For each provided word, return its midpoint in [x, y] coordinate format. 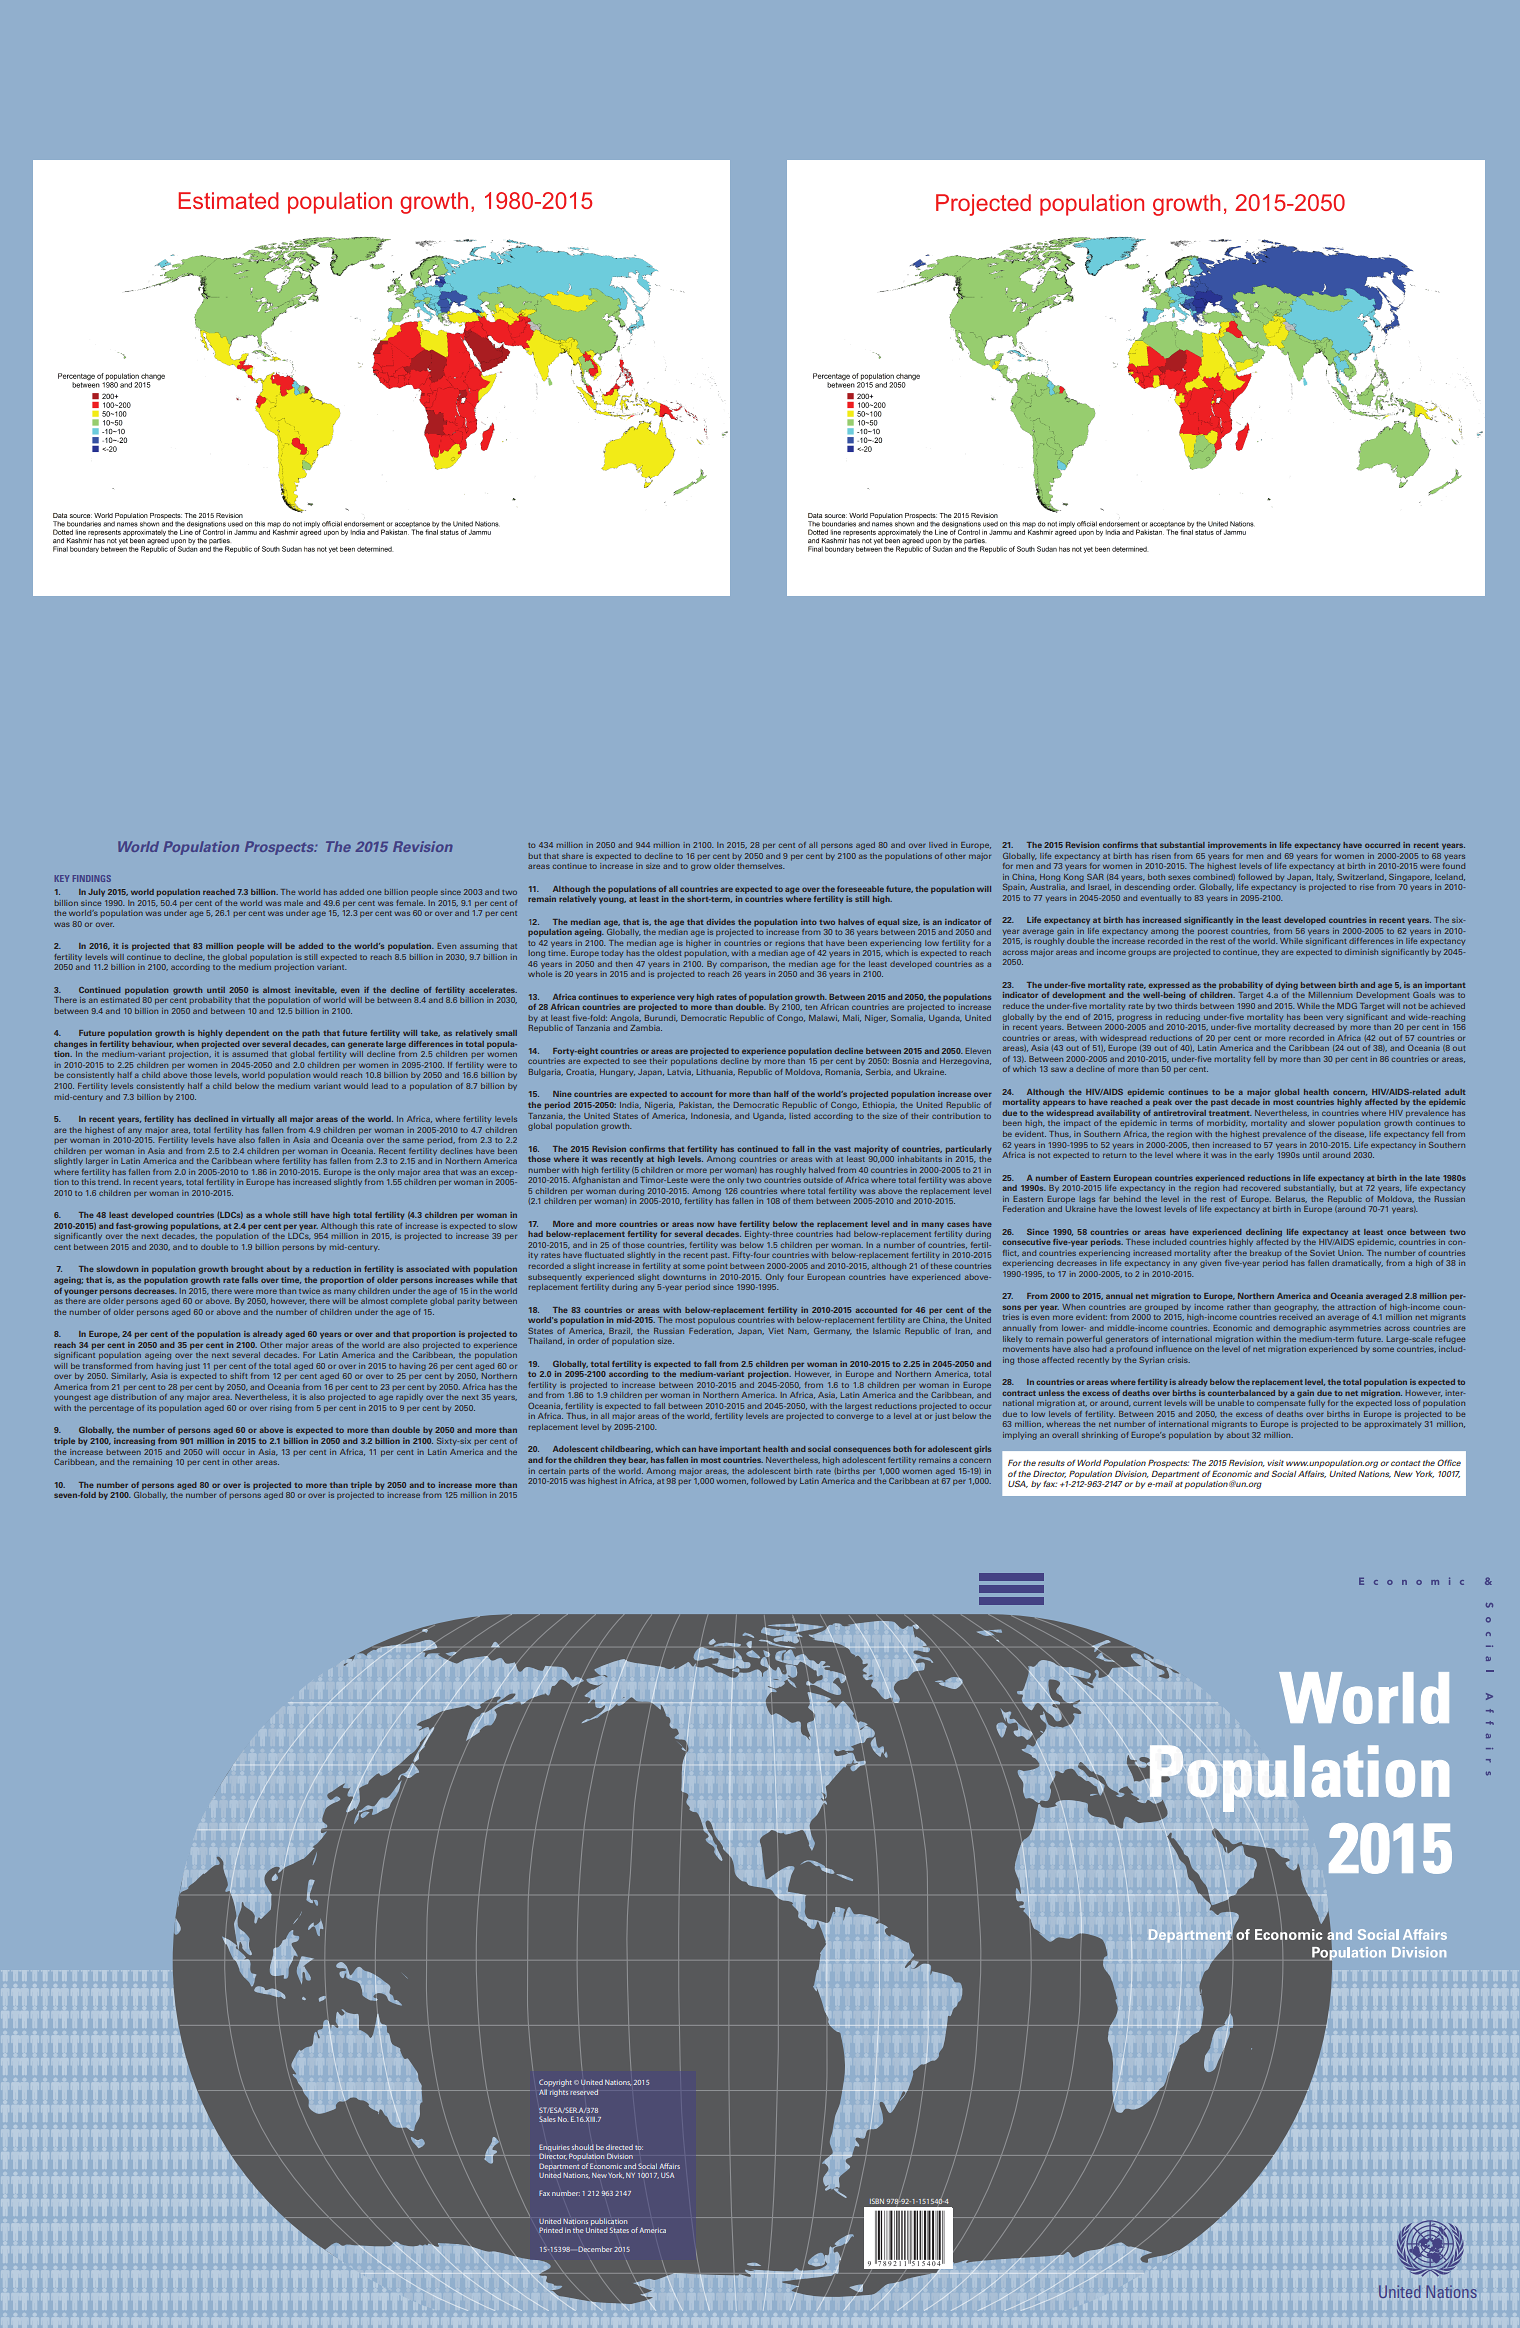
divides [720, 922]
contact [1405, 1463]
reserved [584, 2092]
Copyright [555, 2084]
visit [1275, 1463]
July [96, 893]
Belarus [1291, 1199]
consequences [862, 1450]
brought [247, 1270]
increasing [134, 1442]
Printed [551, 2230]
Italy [1325, 877]
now [705, 1224]
